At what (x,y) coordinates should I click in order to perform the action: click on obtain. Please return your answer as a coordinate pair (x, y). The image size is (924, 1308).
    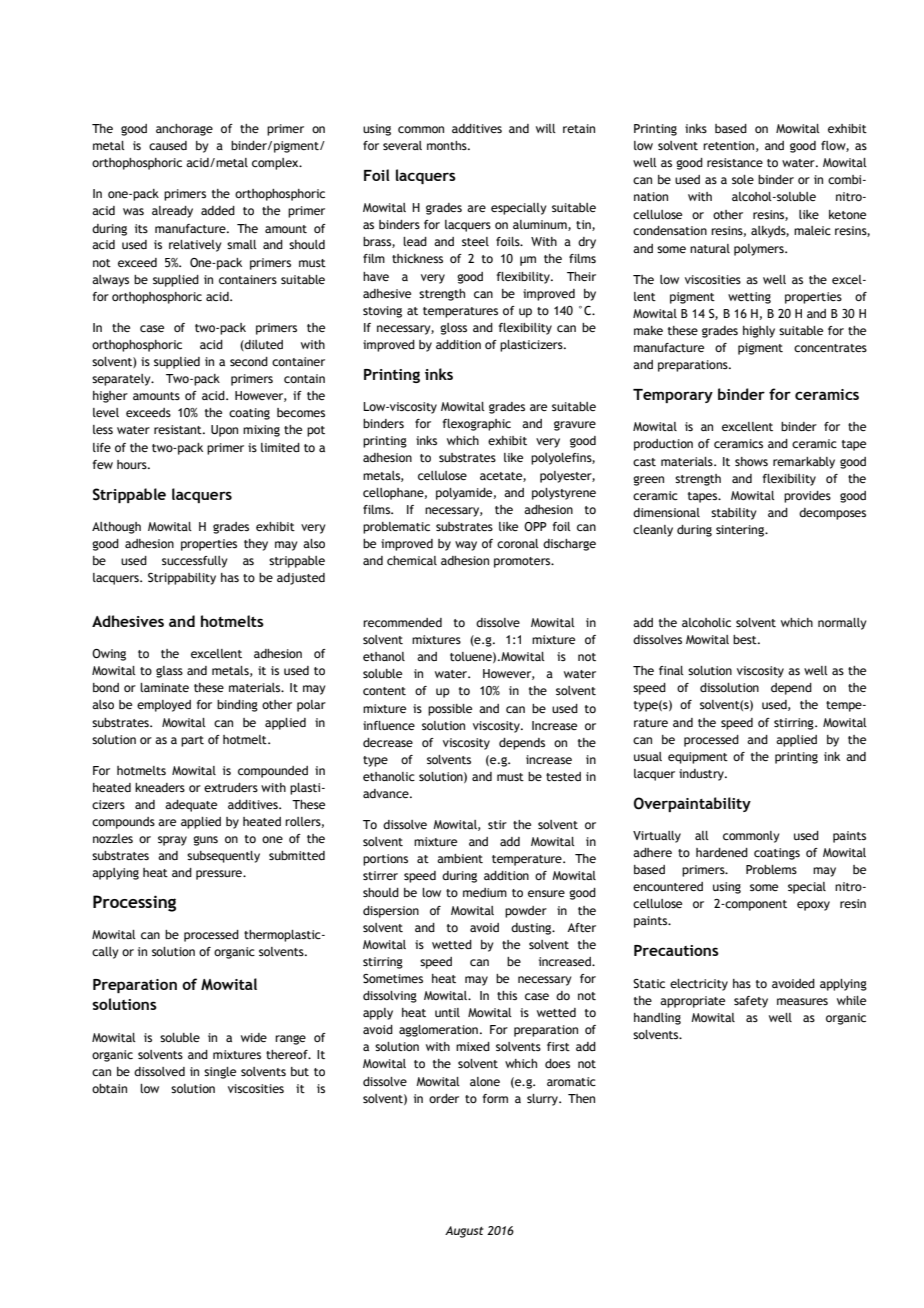
    Looking at the image, I should click on (109, 1088).
